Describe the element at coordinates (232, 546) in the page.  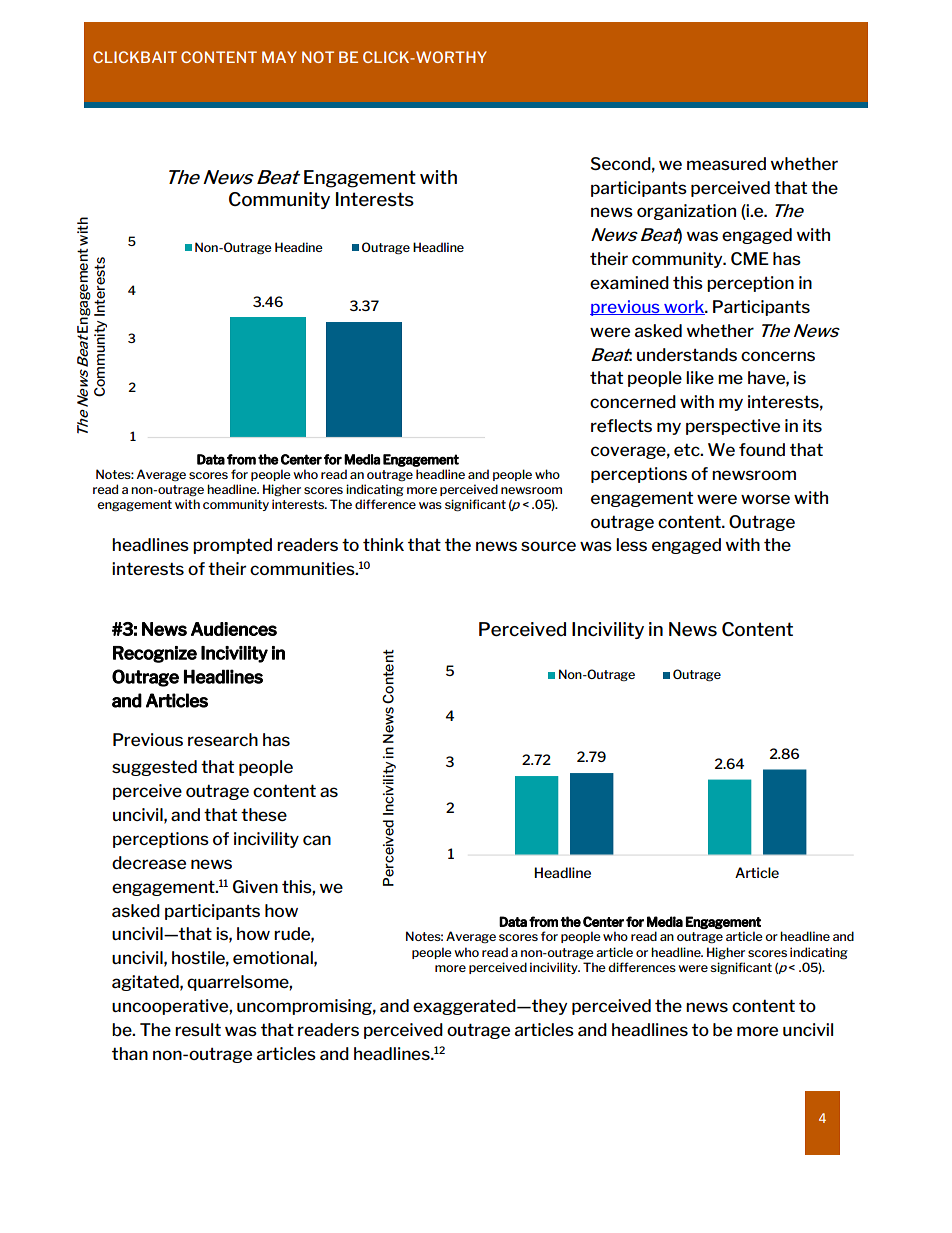
I see `prompted` at that location.
